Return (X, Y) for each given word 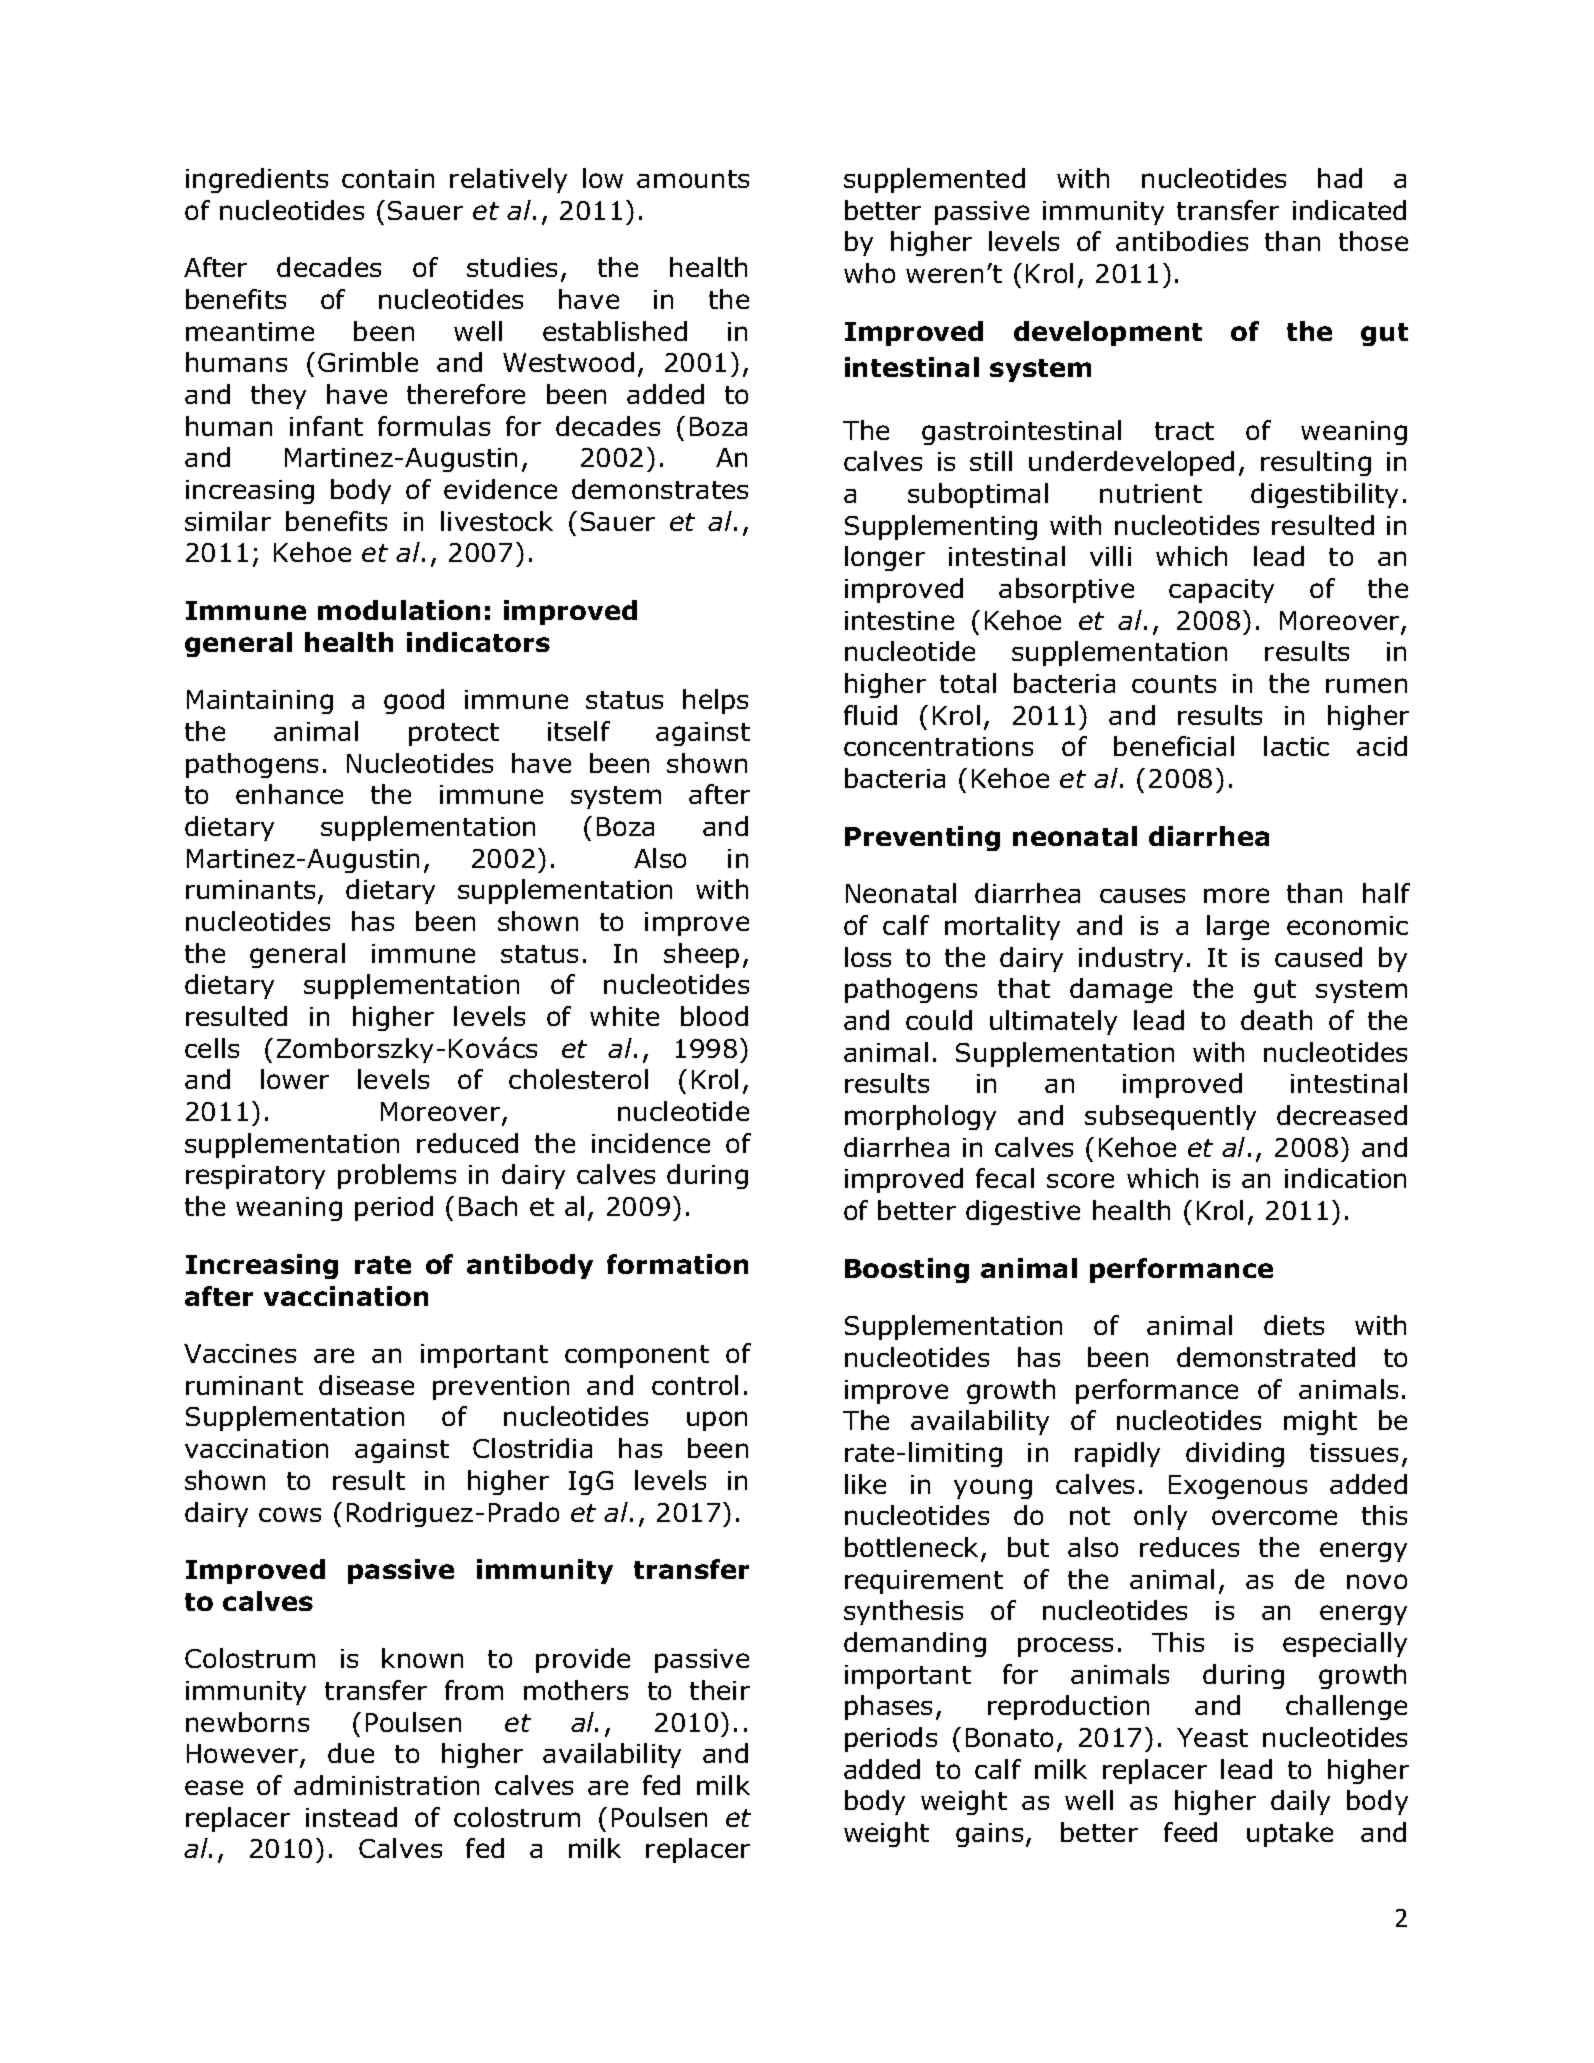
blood (714, 1016)
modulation (399, 610)
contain (388, 178)
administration (386, 1785)
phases (888, 1707)
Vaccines (240, 1353)
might (1320, 1422)
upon (717, 1421)
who (869, 273)
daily (1300, 1802)
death (1276, 1020)
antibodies (1182, 241)
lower (295, 1079)
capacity (1221, 591)
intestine (899, 620)
